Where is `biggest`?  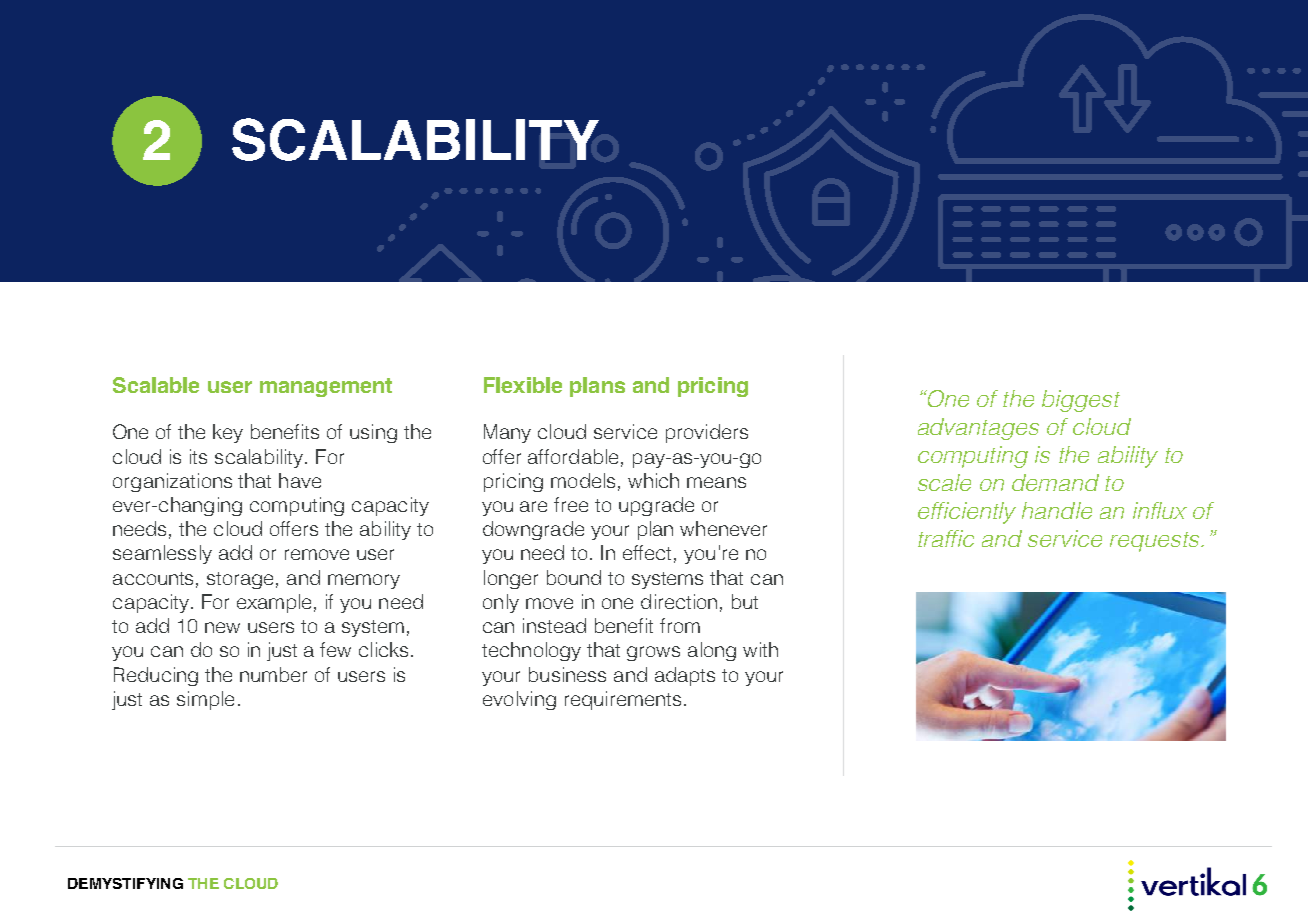
biggest is located at coordinates (1081, 401).
